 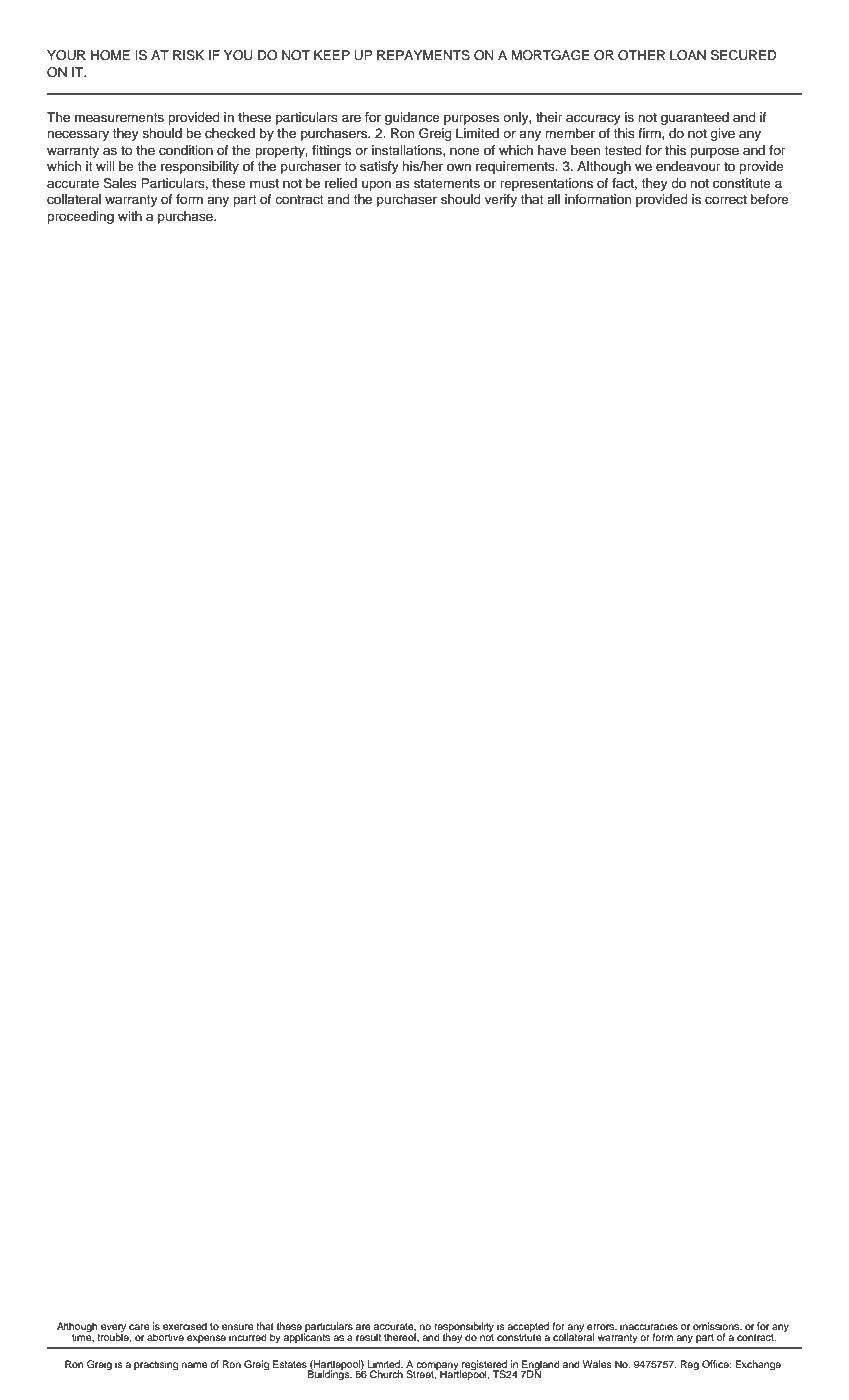 I want to click on with, so click(x=130, y=216).
